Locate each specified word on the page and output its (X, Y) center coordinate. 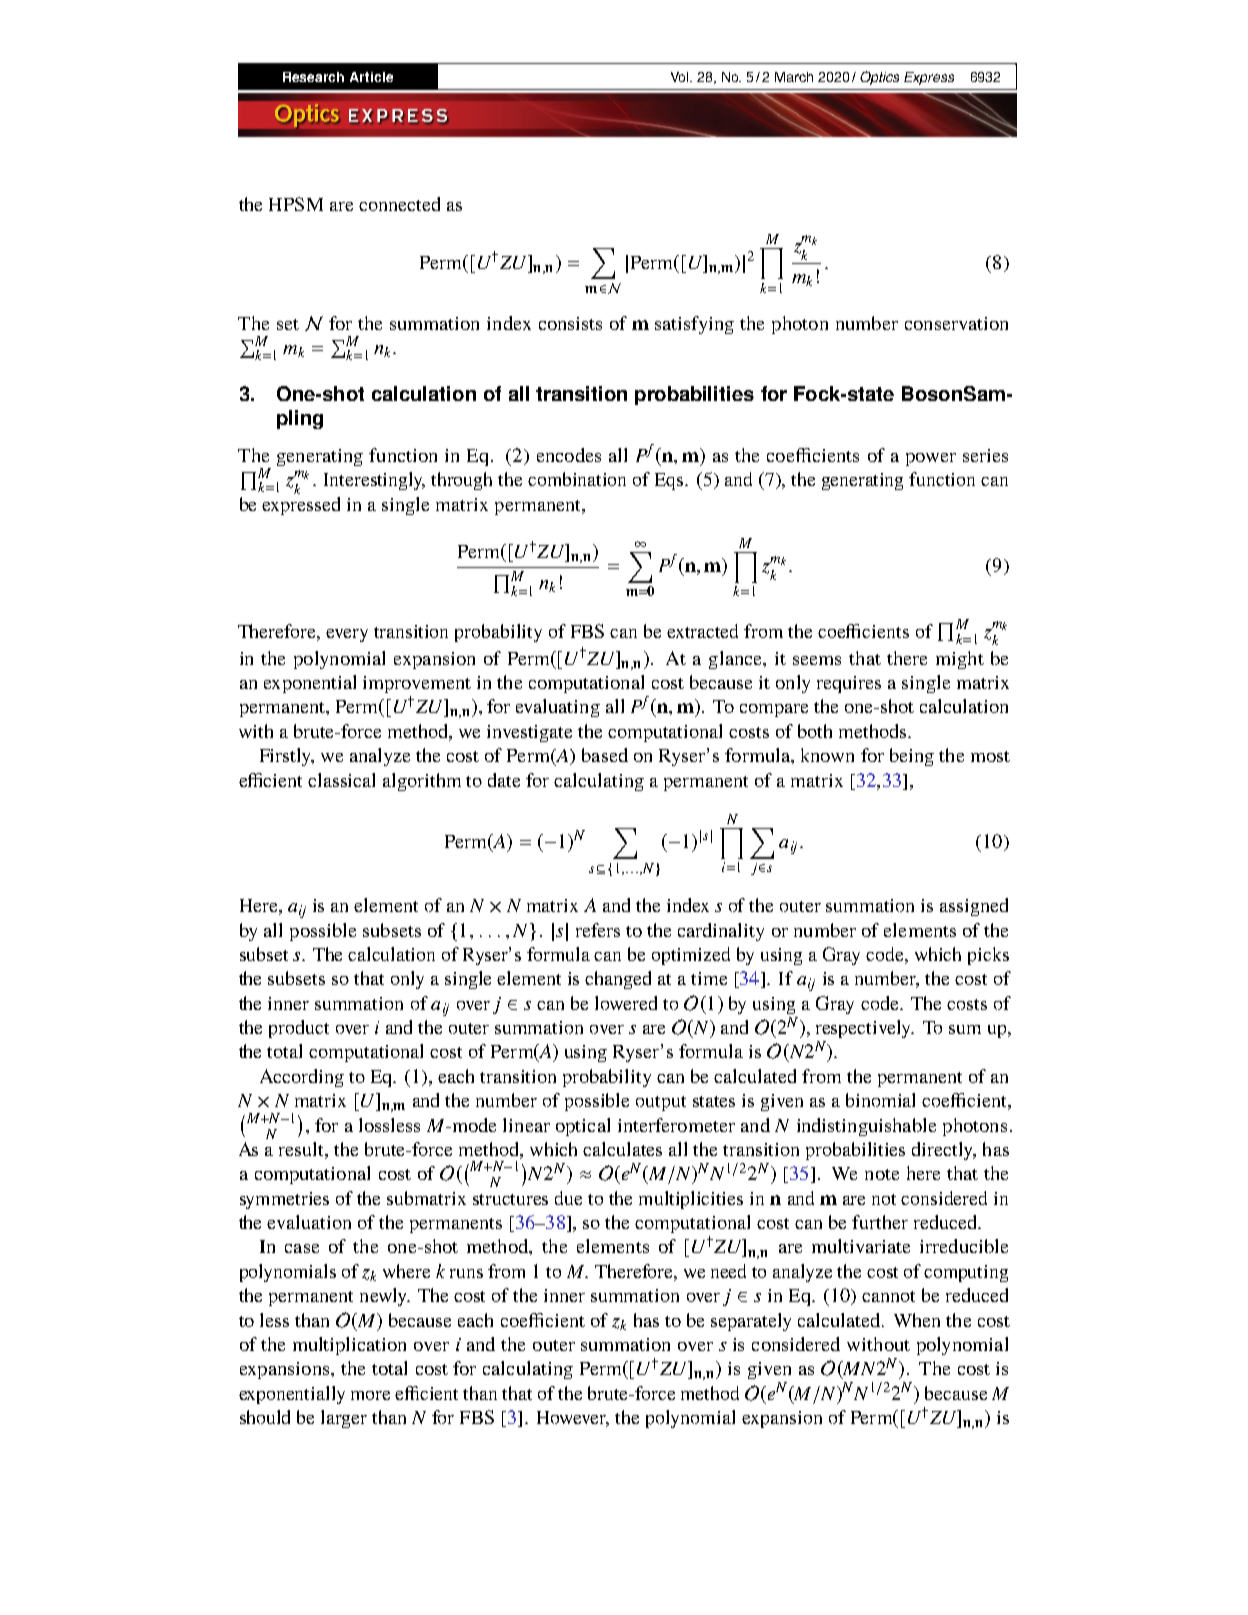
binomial (880, 1100)
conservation (956, 323)
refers (598, 930)
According (302, 1078)
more (370, 1395)
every (347, 635)
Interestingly (374, 481)
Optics (879, 78)
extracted (702, 631)
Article (371, 77)
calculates (622, 1149)
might (960, 660)
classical (341, 780)
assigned (974, 907)
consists (570, 323)
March (794, 77)
